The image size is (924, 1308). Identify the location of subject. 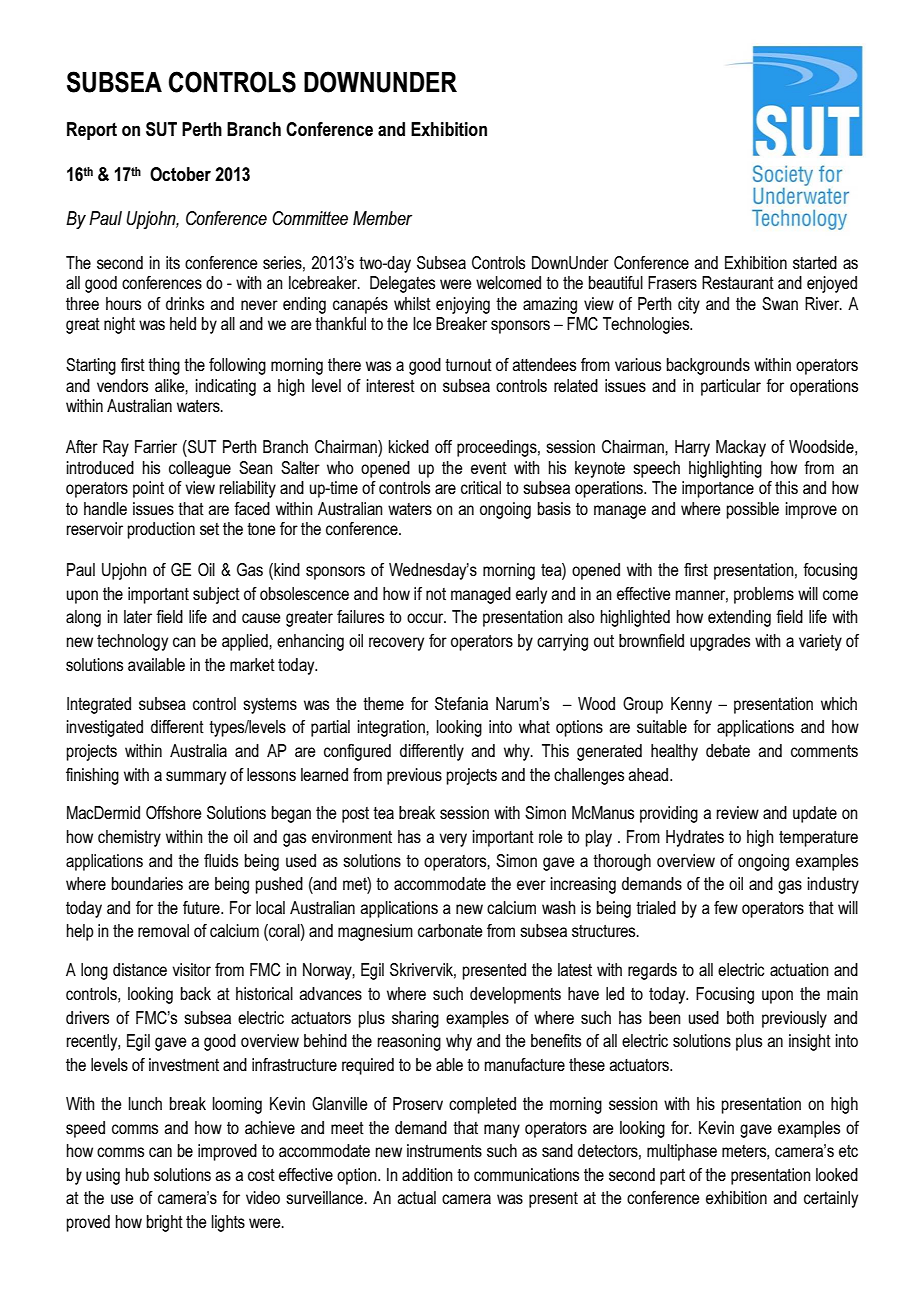
(216, 595).
